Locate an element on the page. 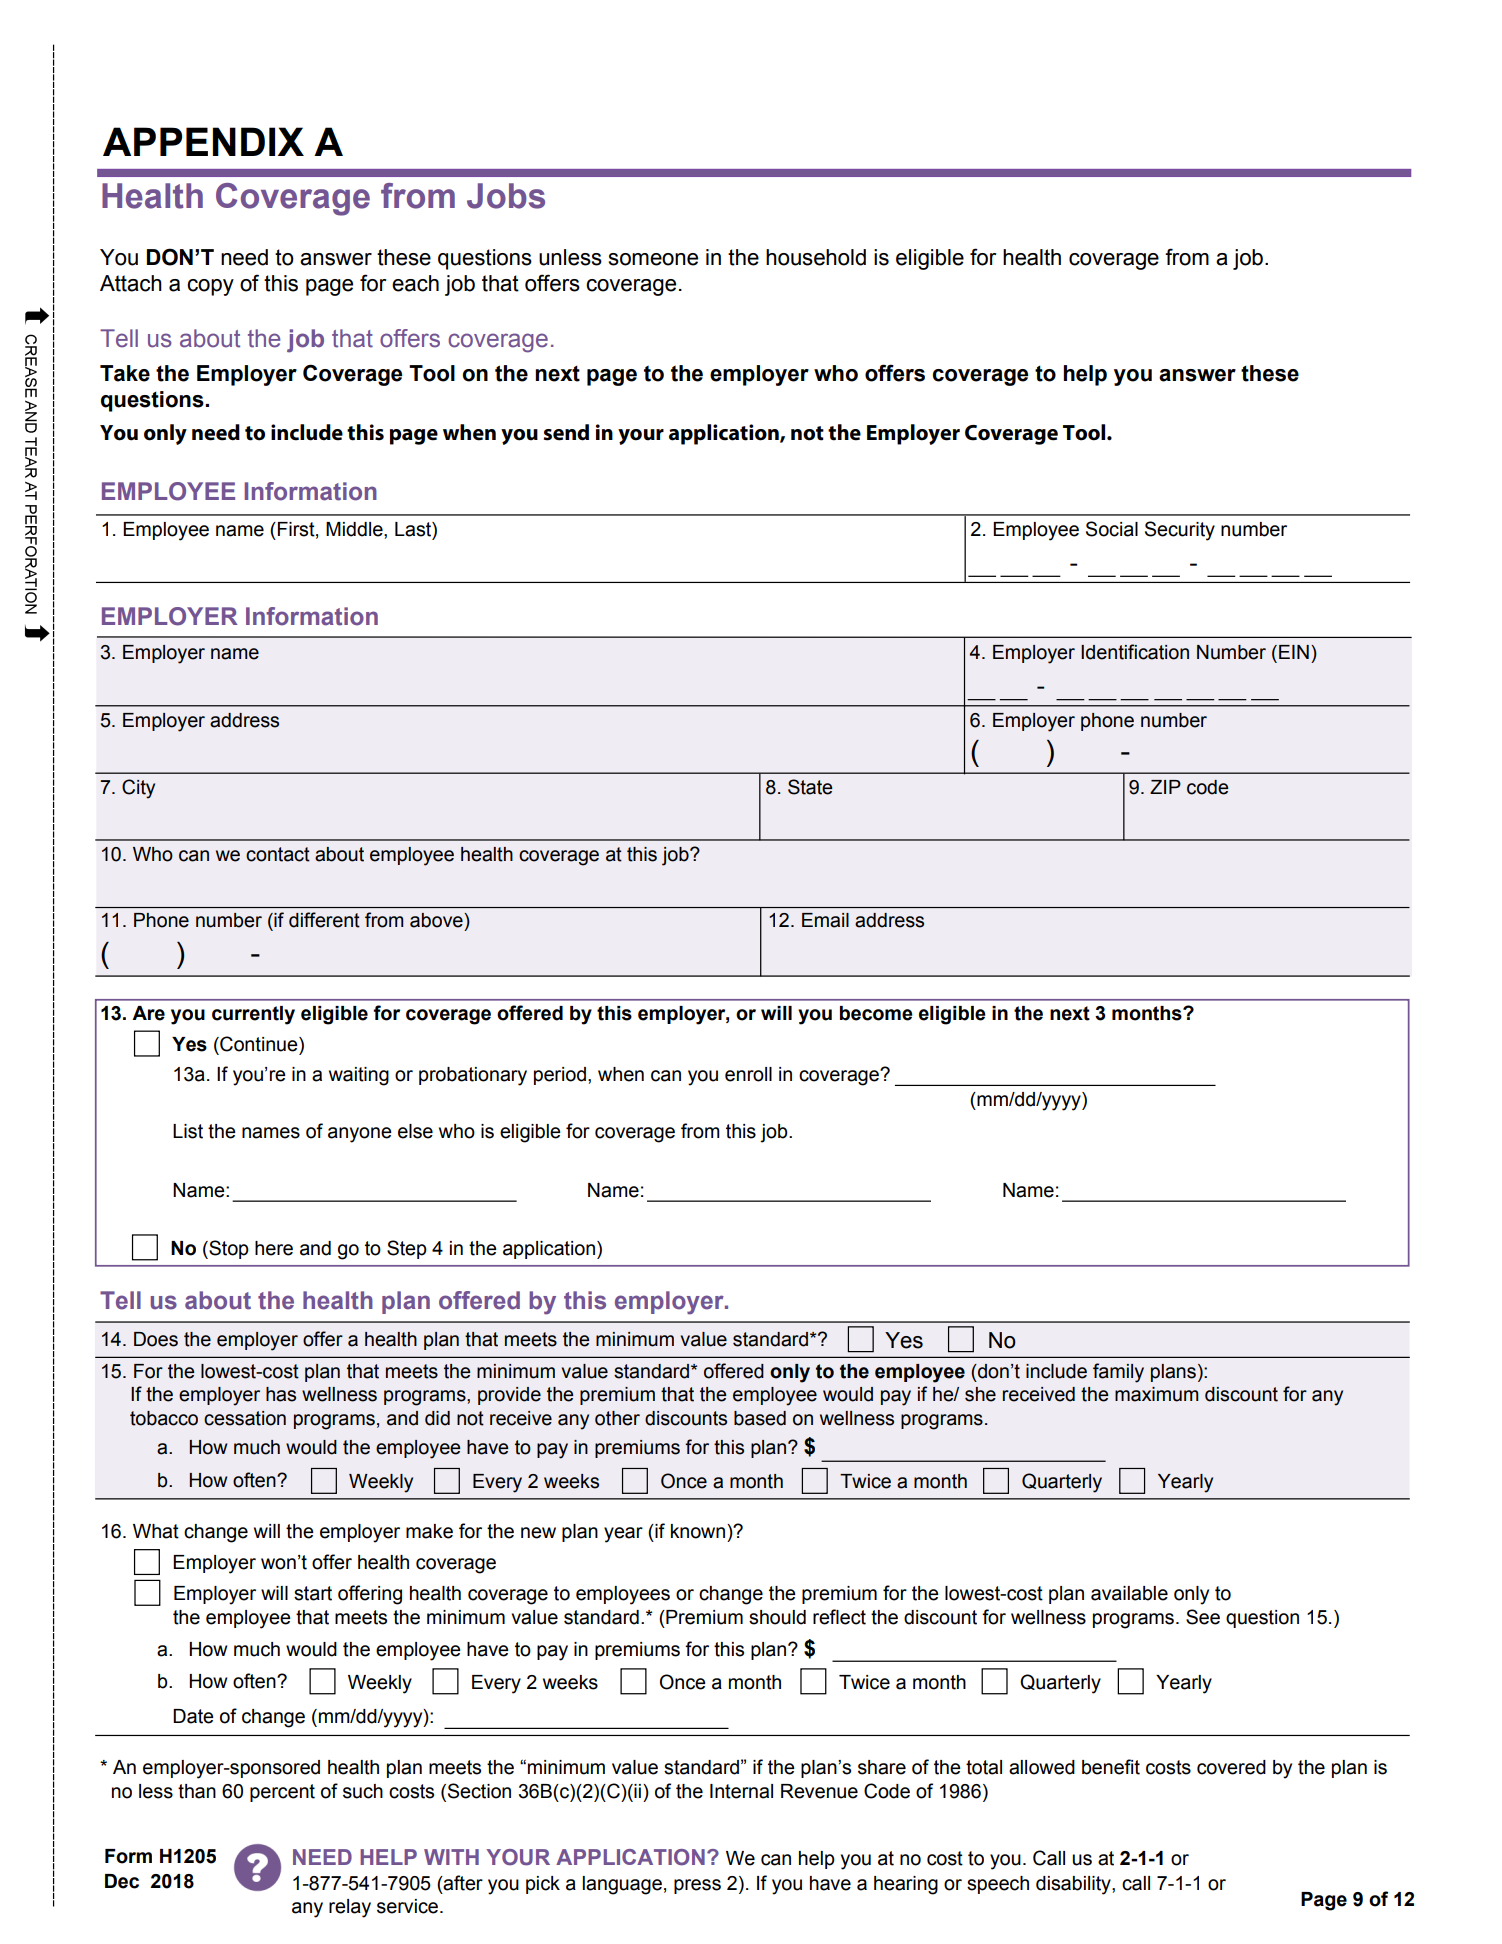 Image resolution: width=1502 pixels, height=1944 pixels. APPENDIX is located at coordinates (203, 141).
